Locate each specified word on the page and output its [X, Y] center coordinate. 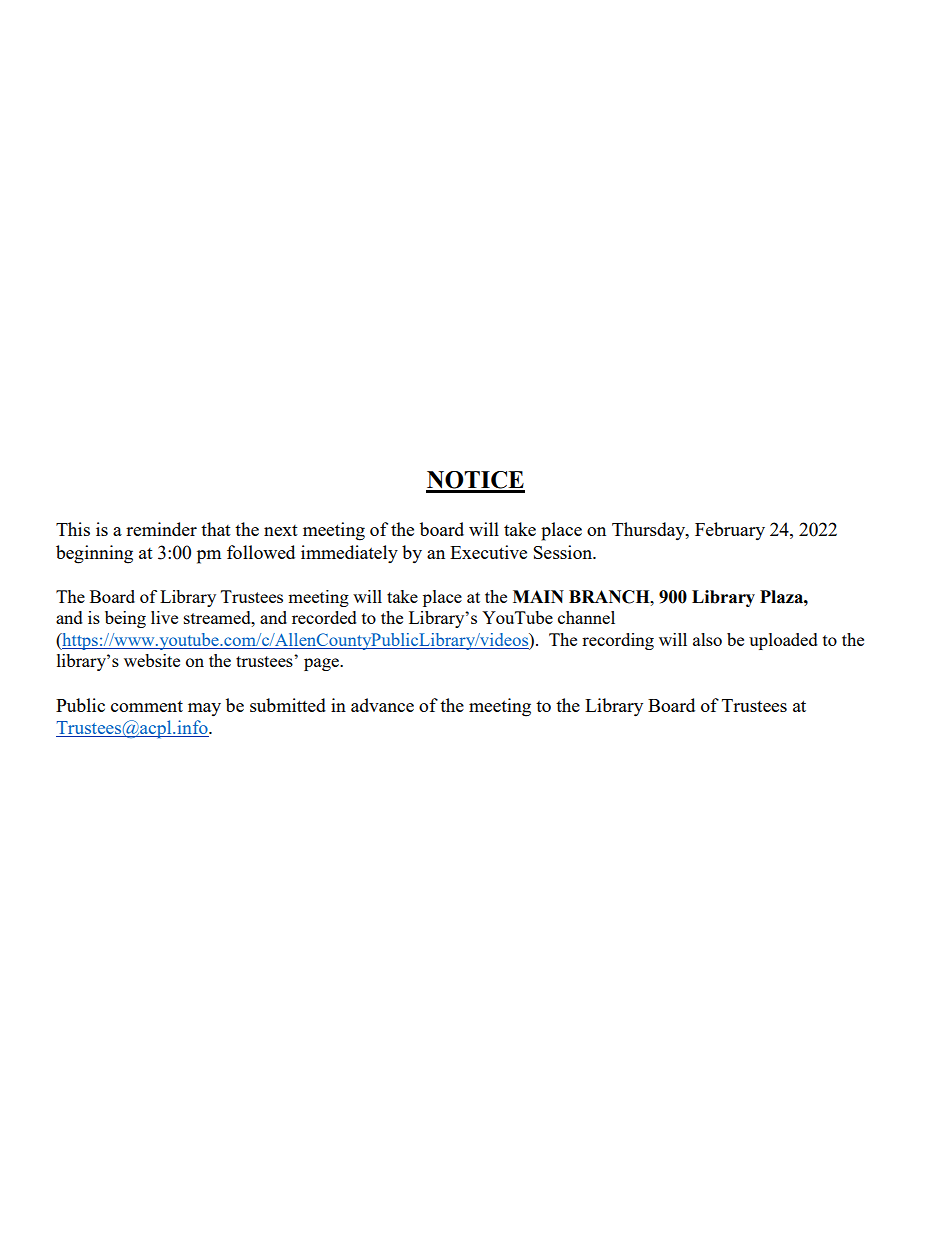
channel [586, 617]
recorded [324, 617]
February [730, 531]
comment [147, 706]
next [281, 530]
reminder [161, 529]
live [164, 617]
